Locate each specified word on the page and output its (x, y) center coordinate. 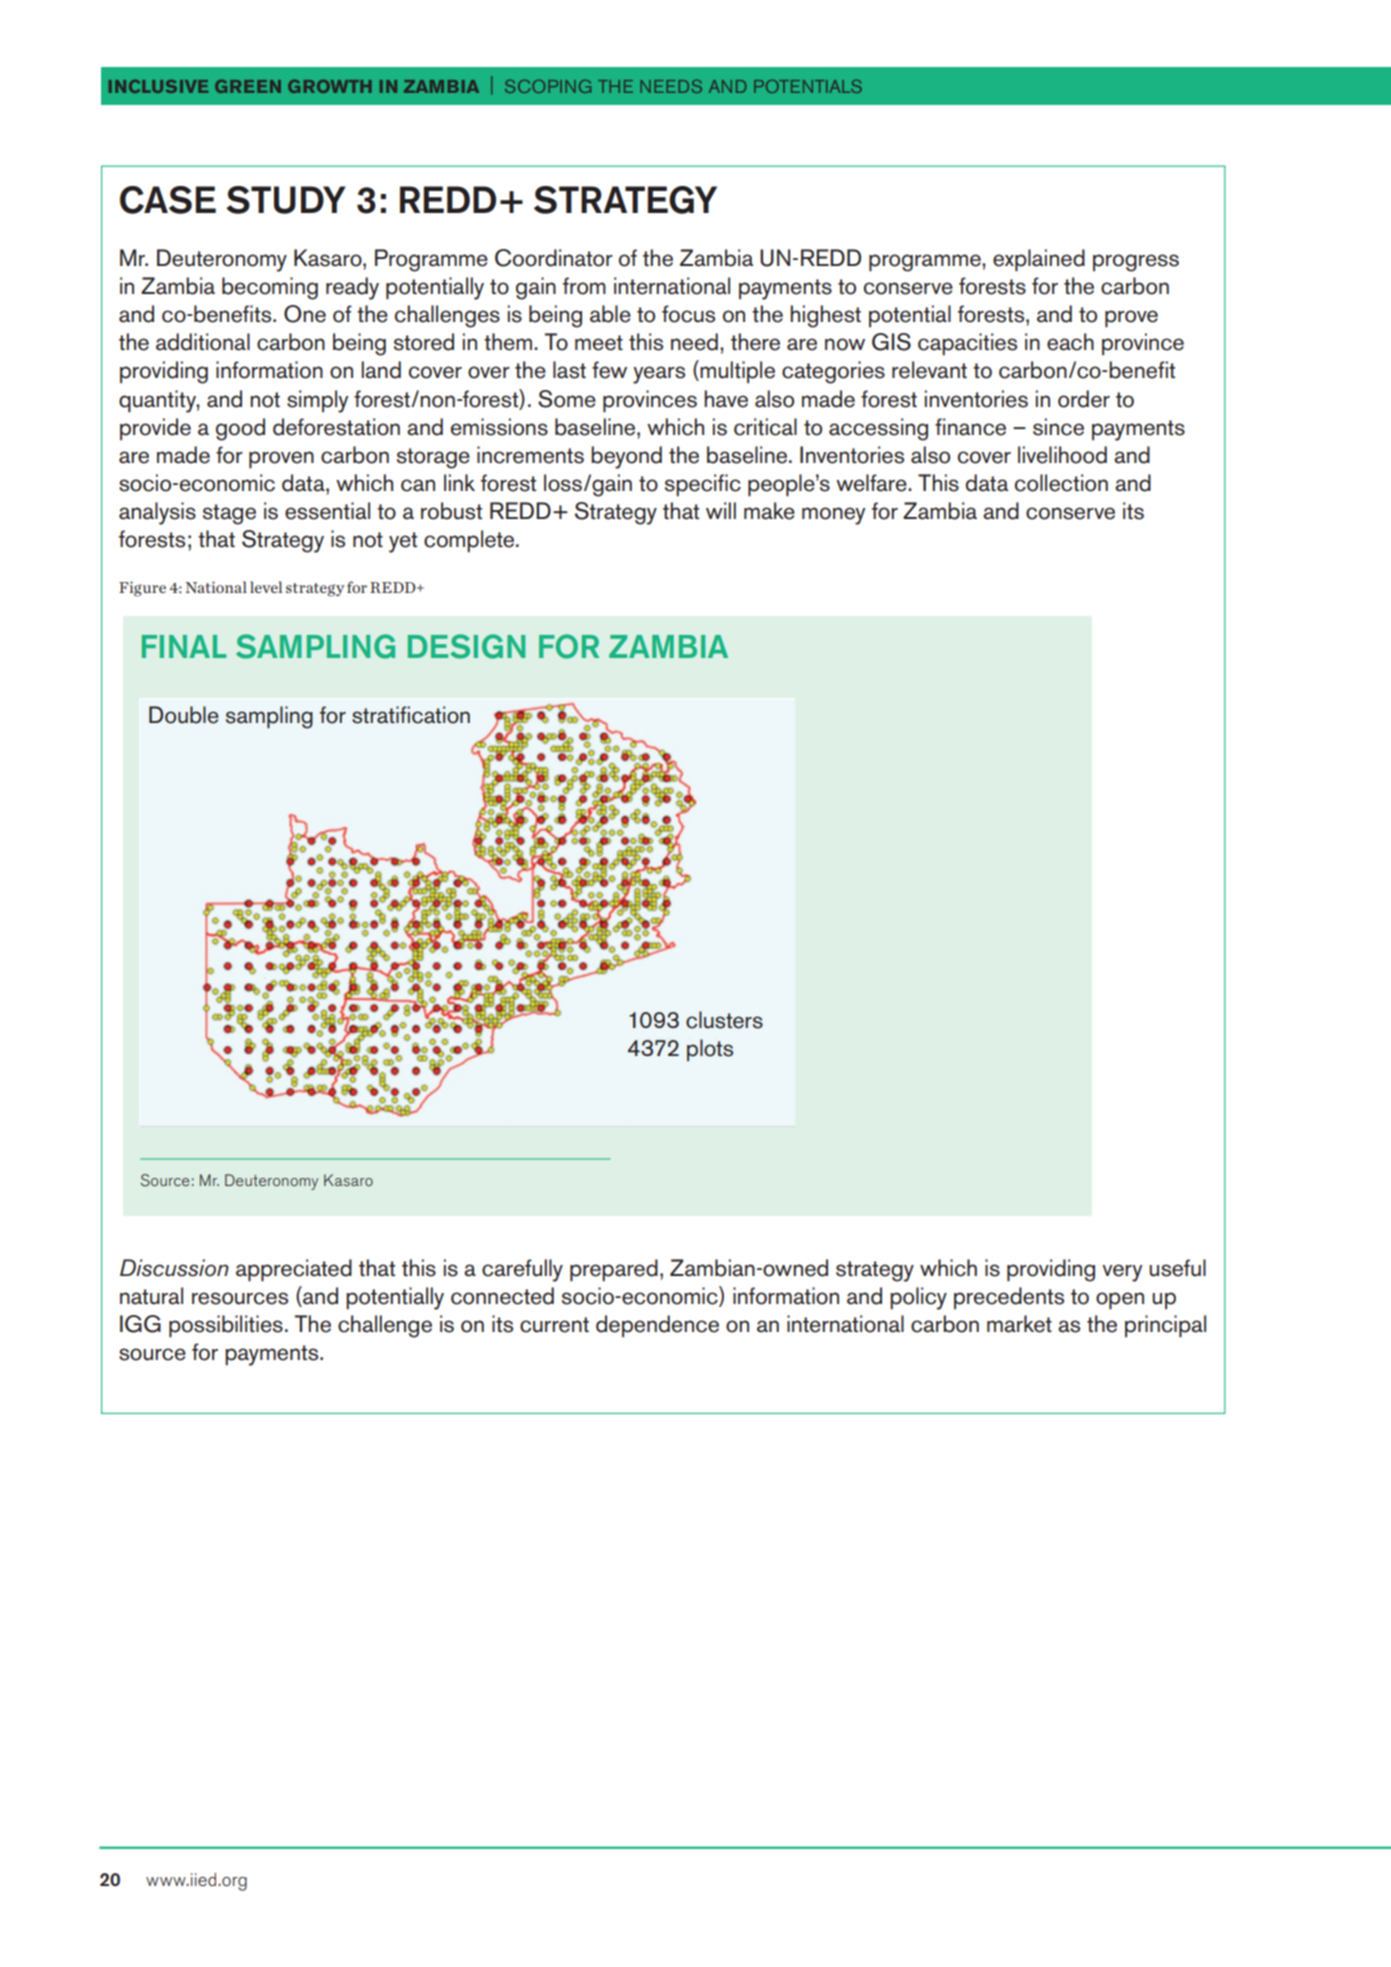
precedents (1009, 1298)
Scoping (548, 86)
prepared (614, 1270)
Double (184, 715)
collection (1061, 483)
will (721, 510)
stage (229, 514)
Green (248, 86)
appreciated (294, 1270)
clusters (724, 1020)
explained (1039, 260)
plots (710, 1050)
